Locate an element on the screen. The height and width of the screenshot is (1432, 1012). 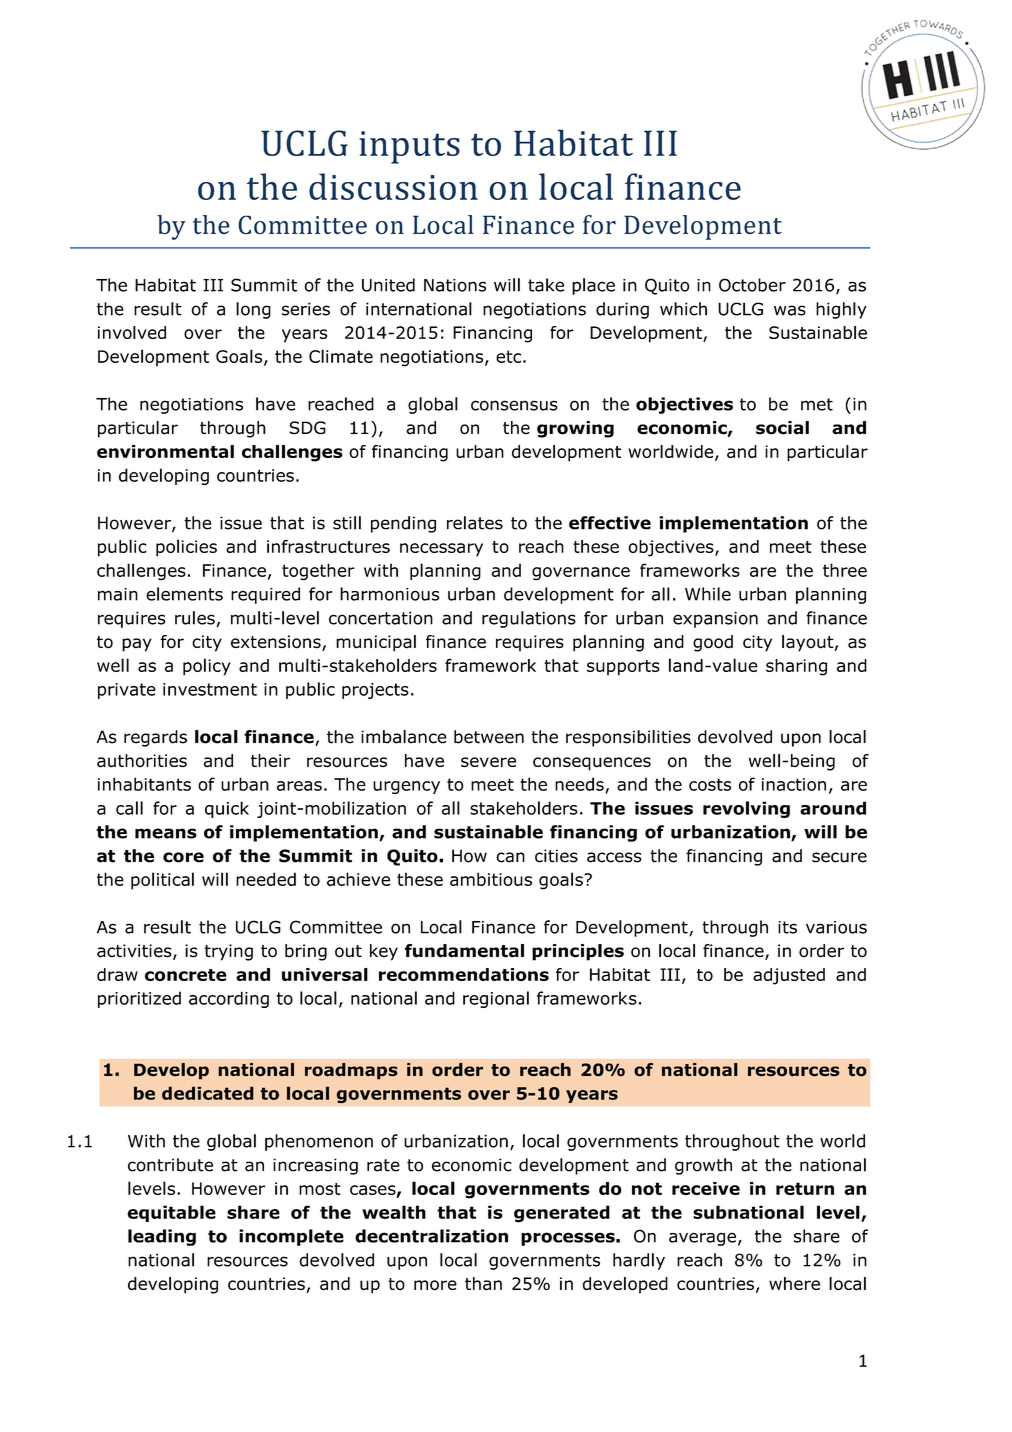
long is located at coordinates (253, 310).
